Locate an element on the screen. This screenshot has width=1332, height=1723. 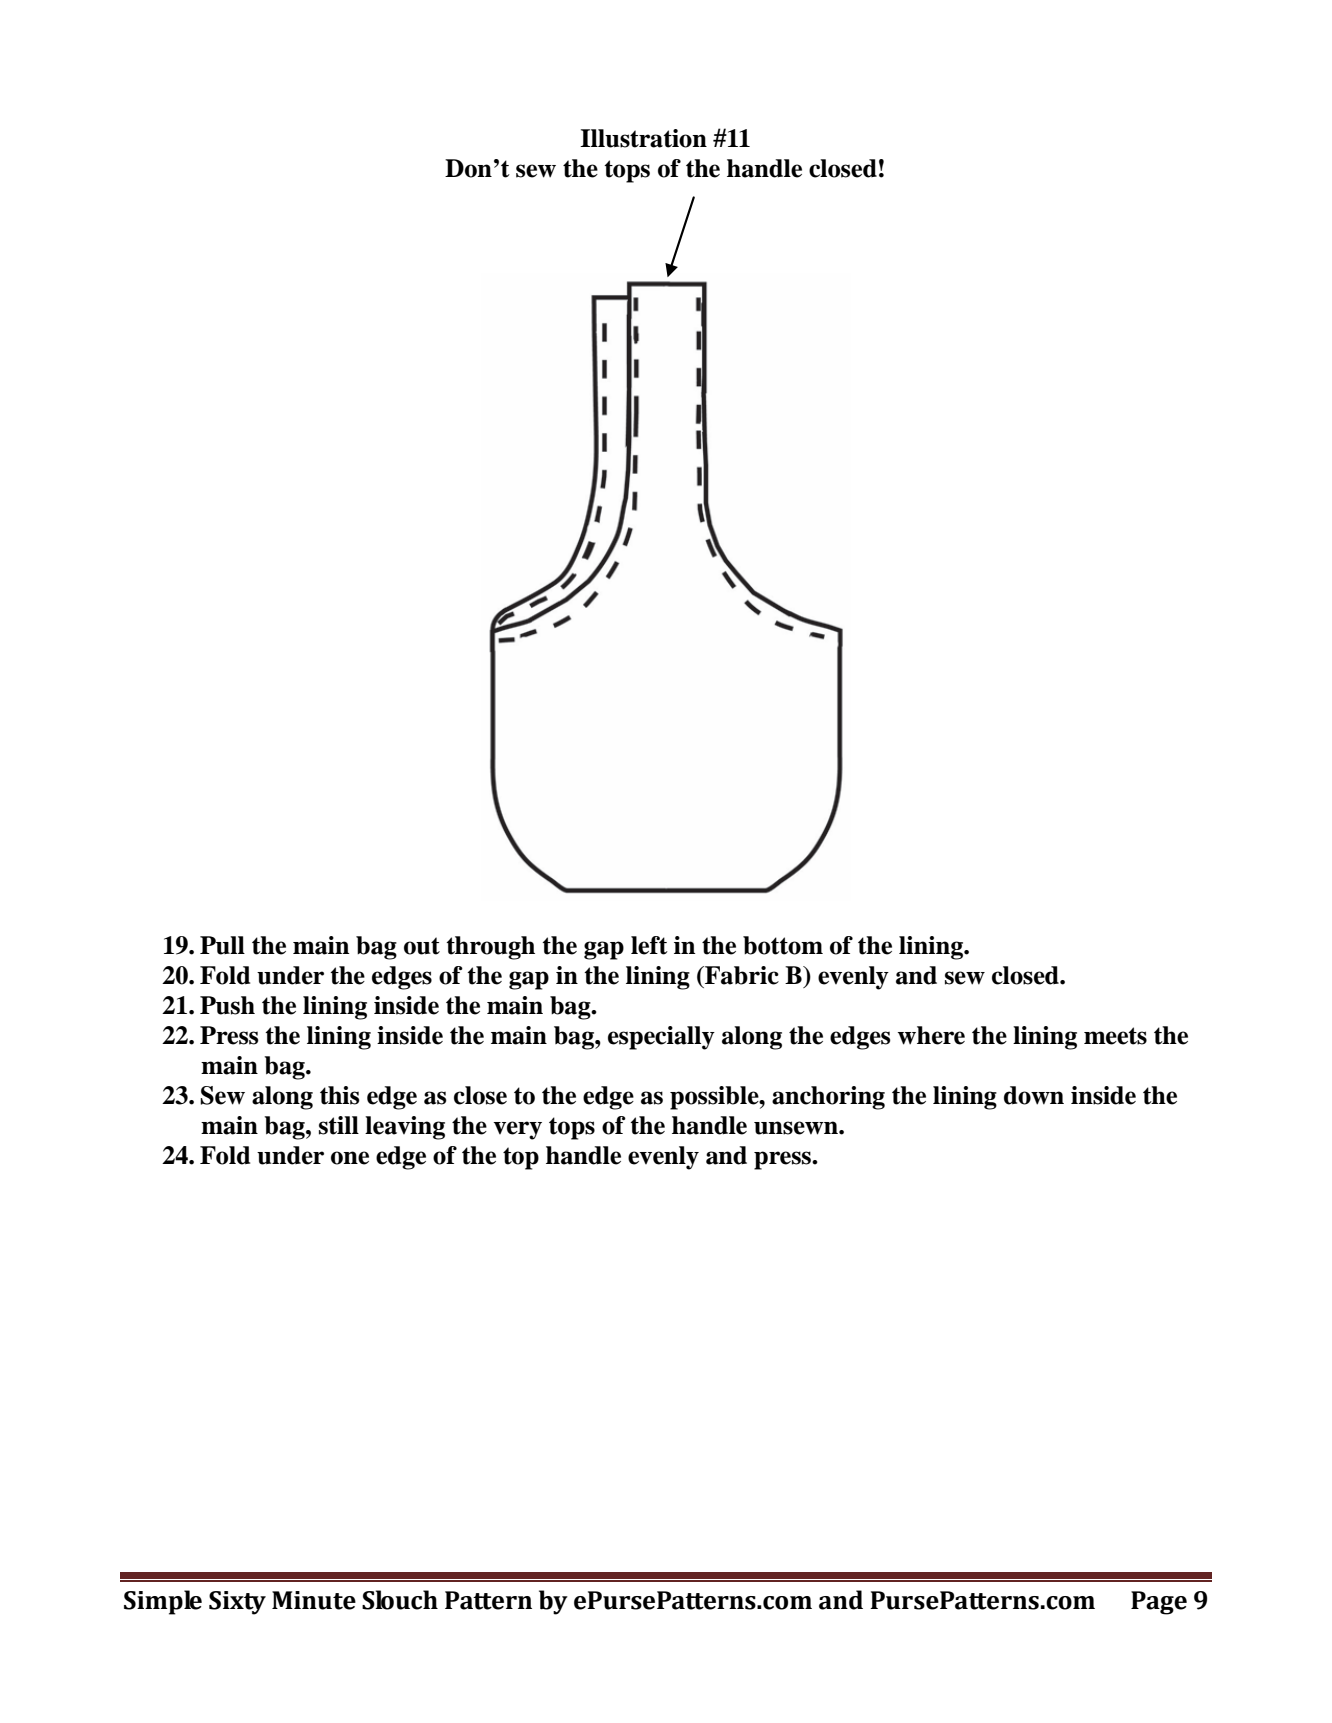
one is located at coordinates (350, 1158).
